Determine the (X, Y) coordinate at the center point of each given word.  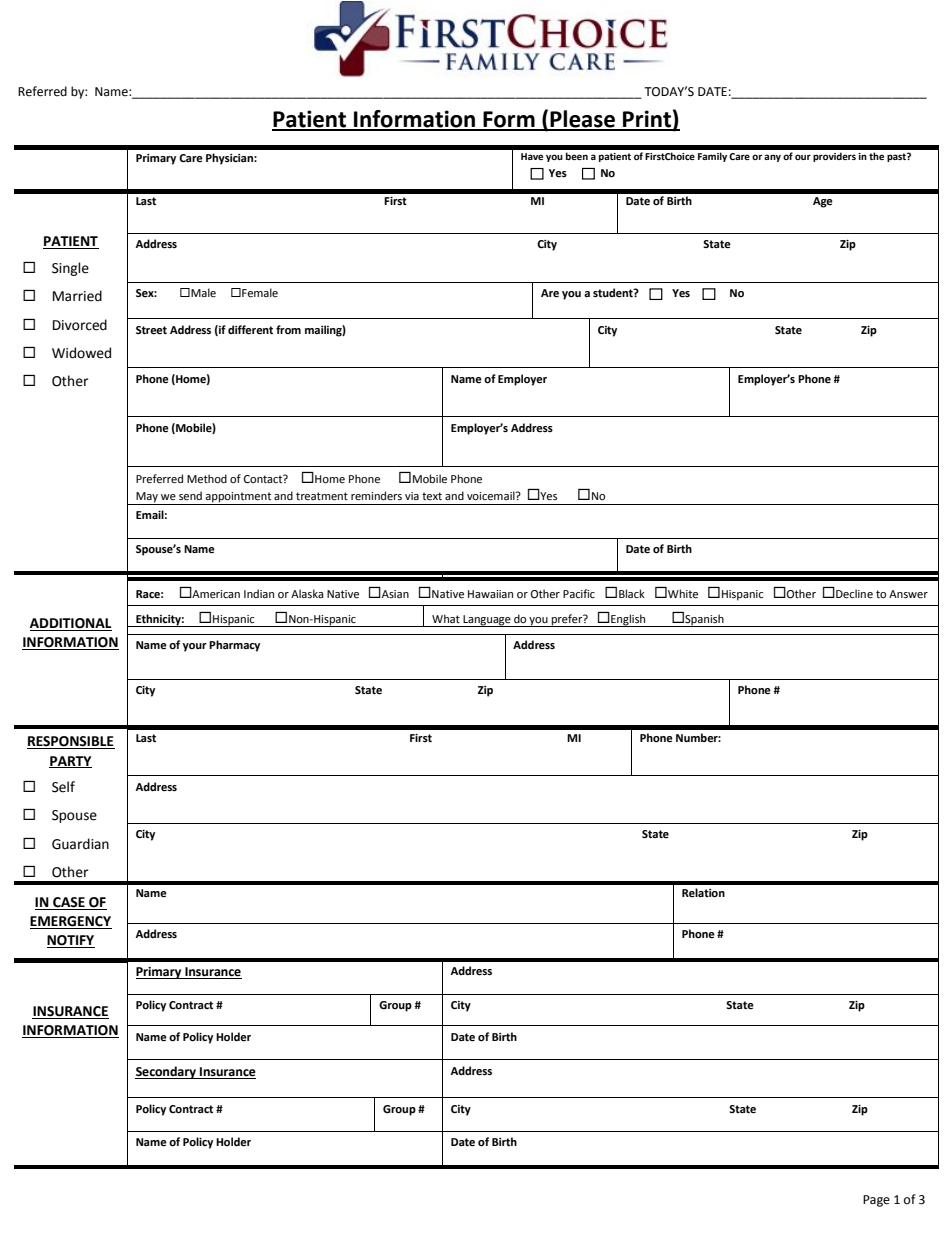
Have (532, 156)
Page (876, 1201)
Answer (908, 594)
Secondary (166, 1072)
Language (487, 621)
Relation (703, 893)
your (194, 647)
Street (151, 330)
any (772, 158)
